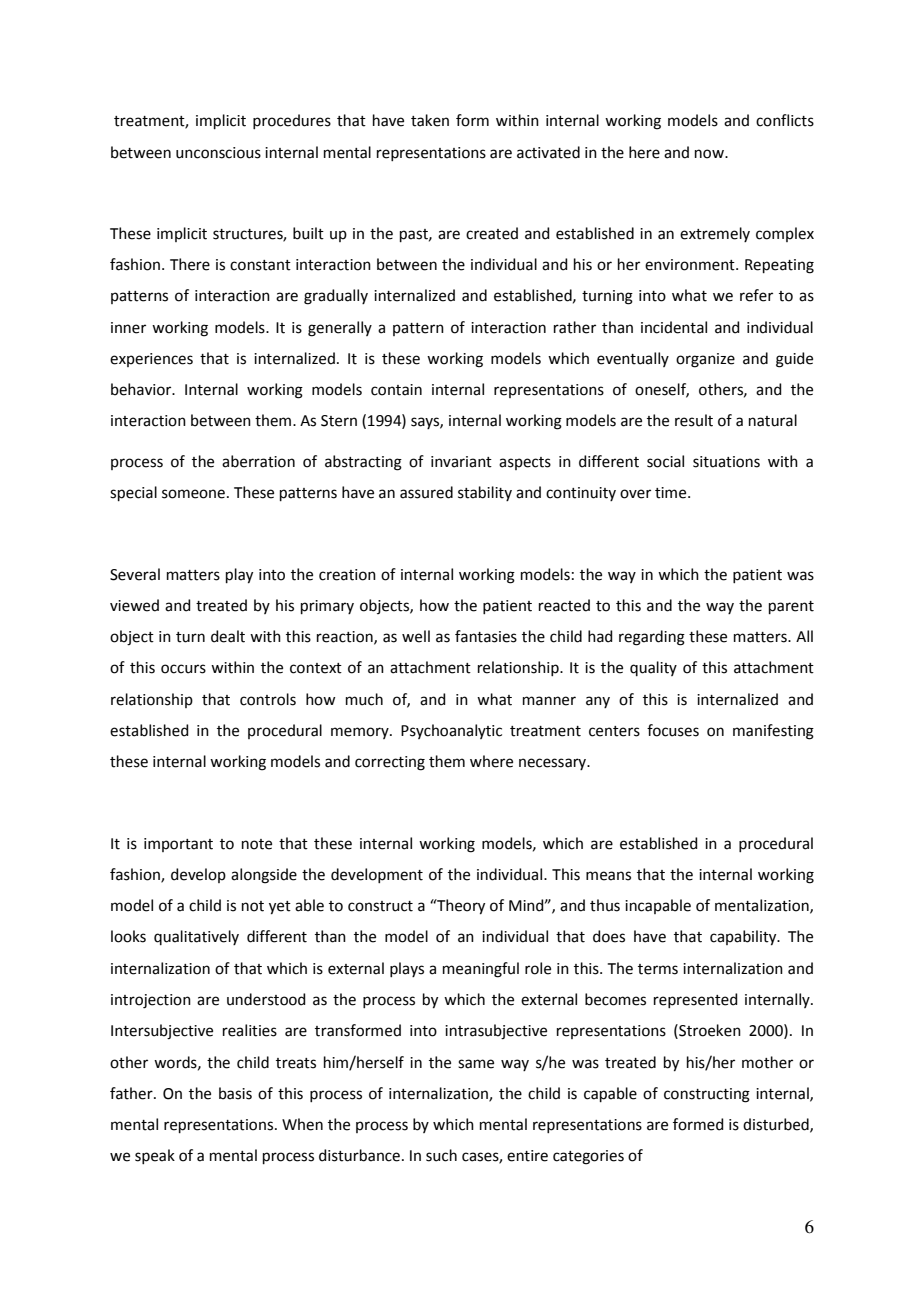  I want to click on result, so click(694, 420).
